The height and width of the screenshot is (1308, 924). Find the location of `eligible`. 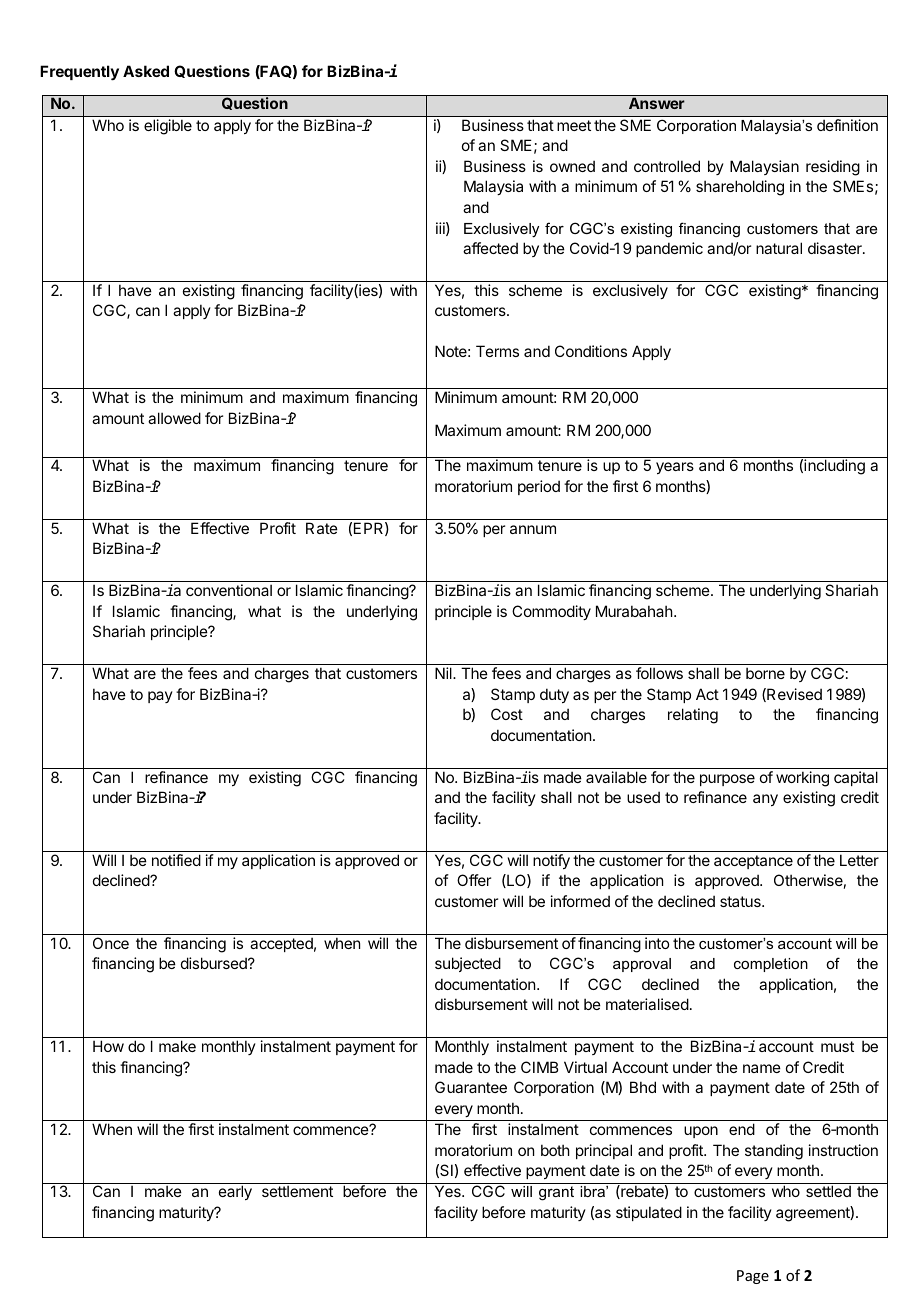

eligible is located at coordinates (168, 127).
